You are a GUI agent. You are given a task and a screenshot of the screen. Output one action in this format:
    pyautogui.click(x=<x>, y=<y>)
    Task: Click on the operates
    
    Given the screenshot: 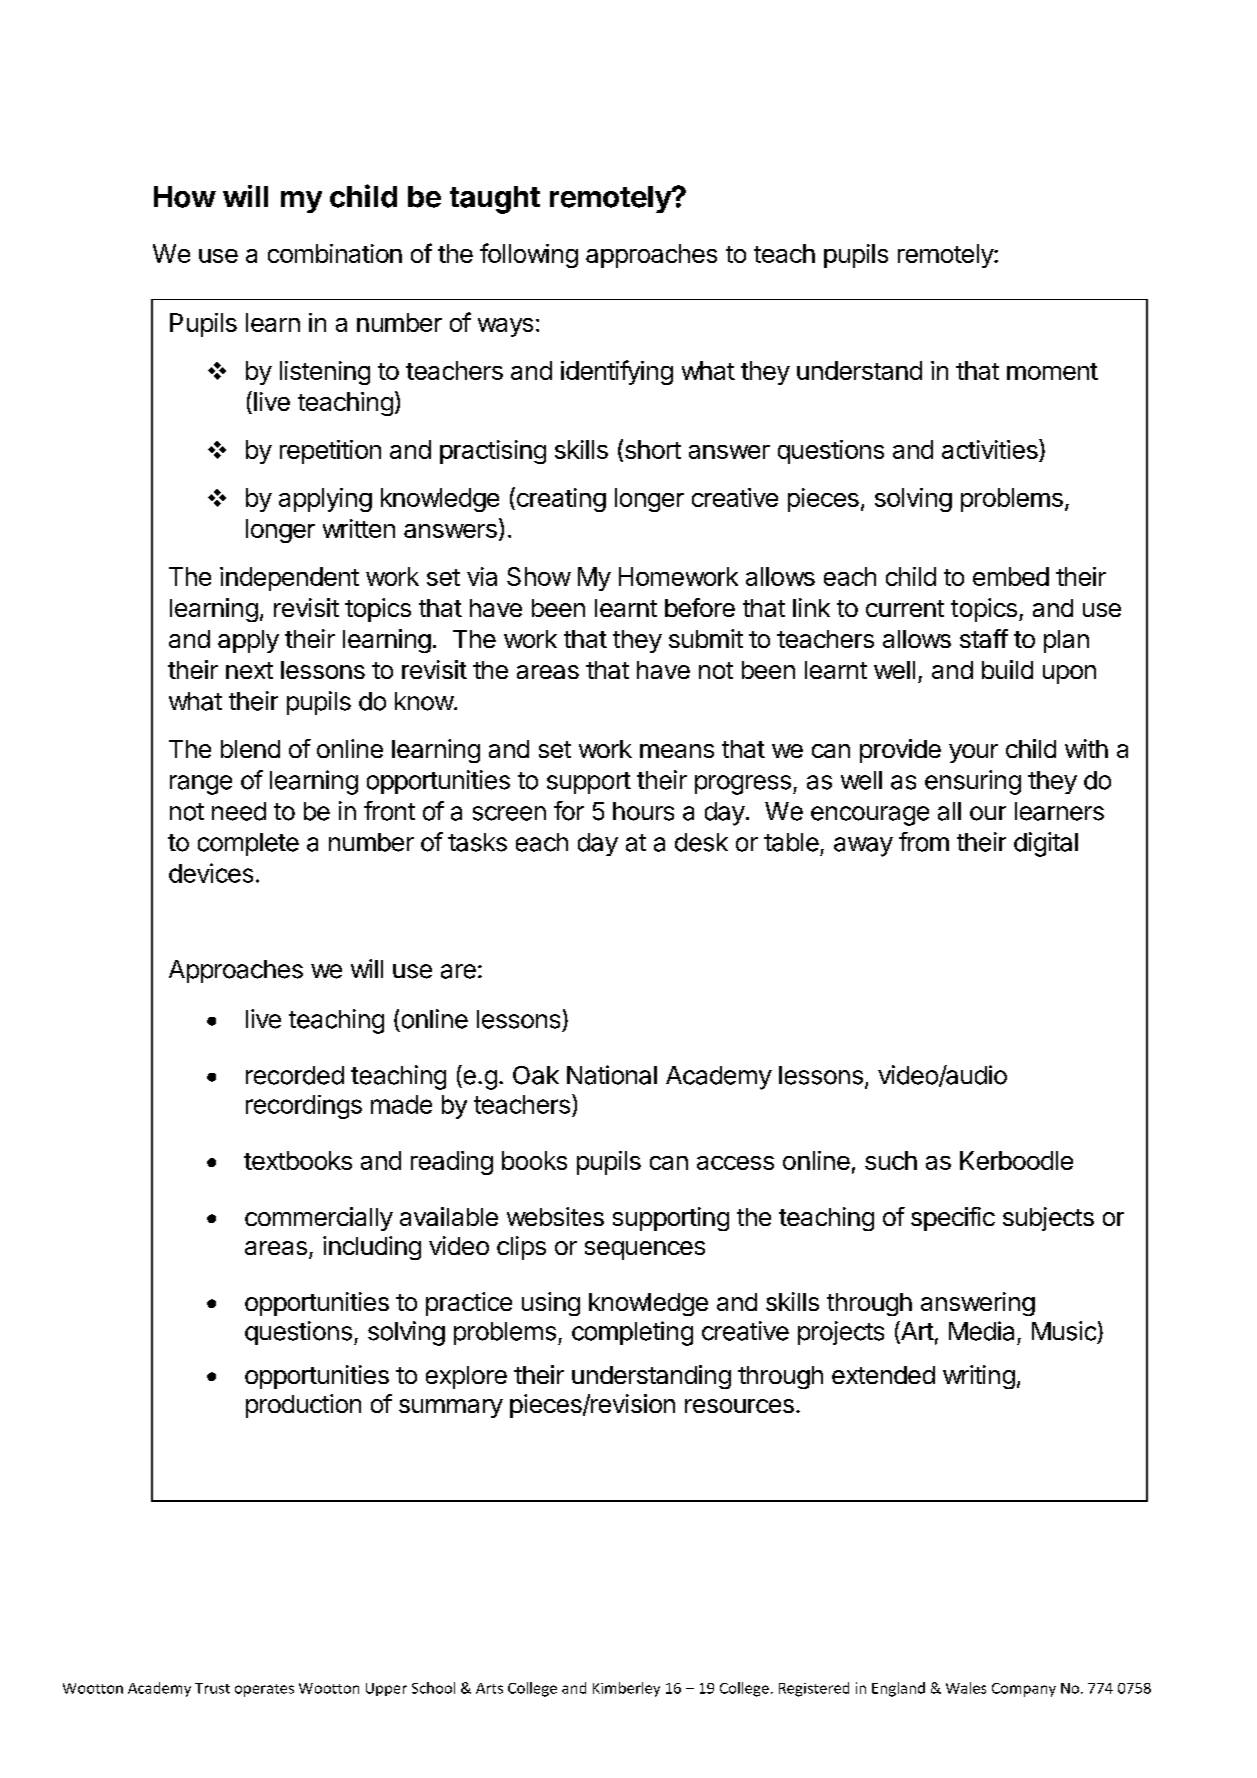 What is the action you would take?
    pyautogui.click(x=264, y=1690)
